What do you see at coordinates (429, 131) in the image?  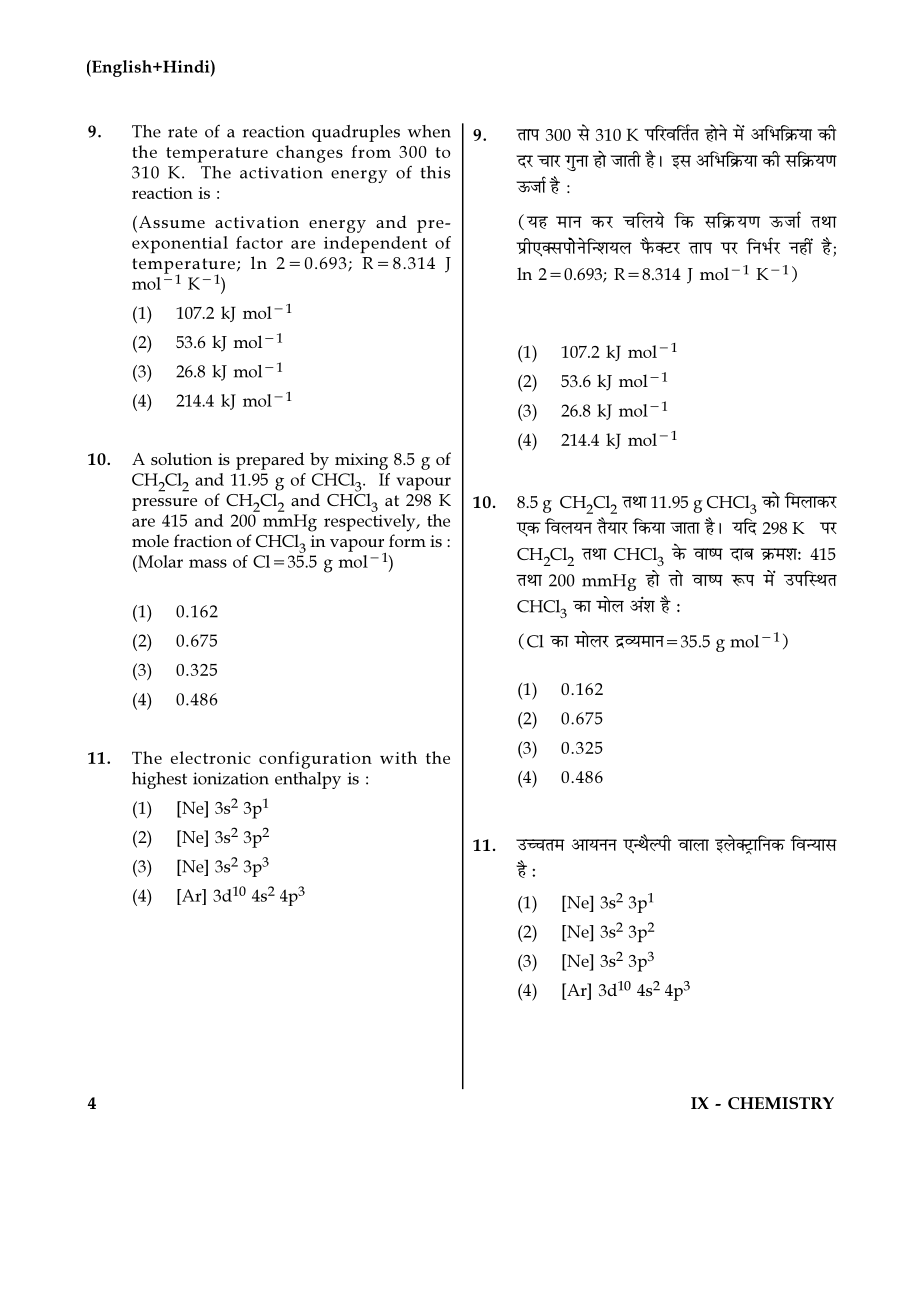 I see `when` at bounding box center [429, 131].
